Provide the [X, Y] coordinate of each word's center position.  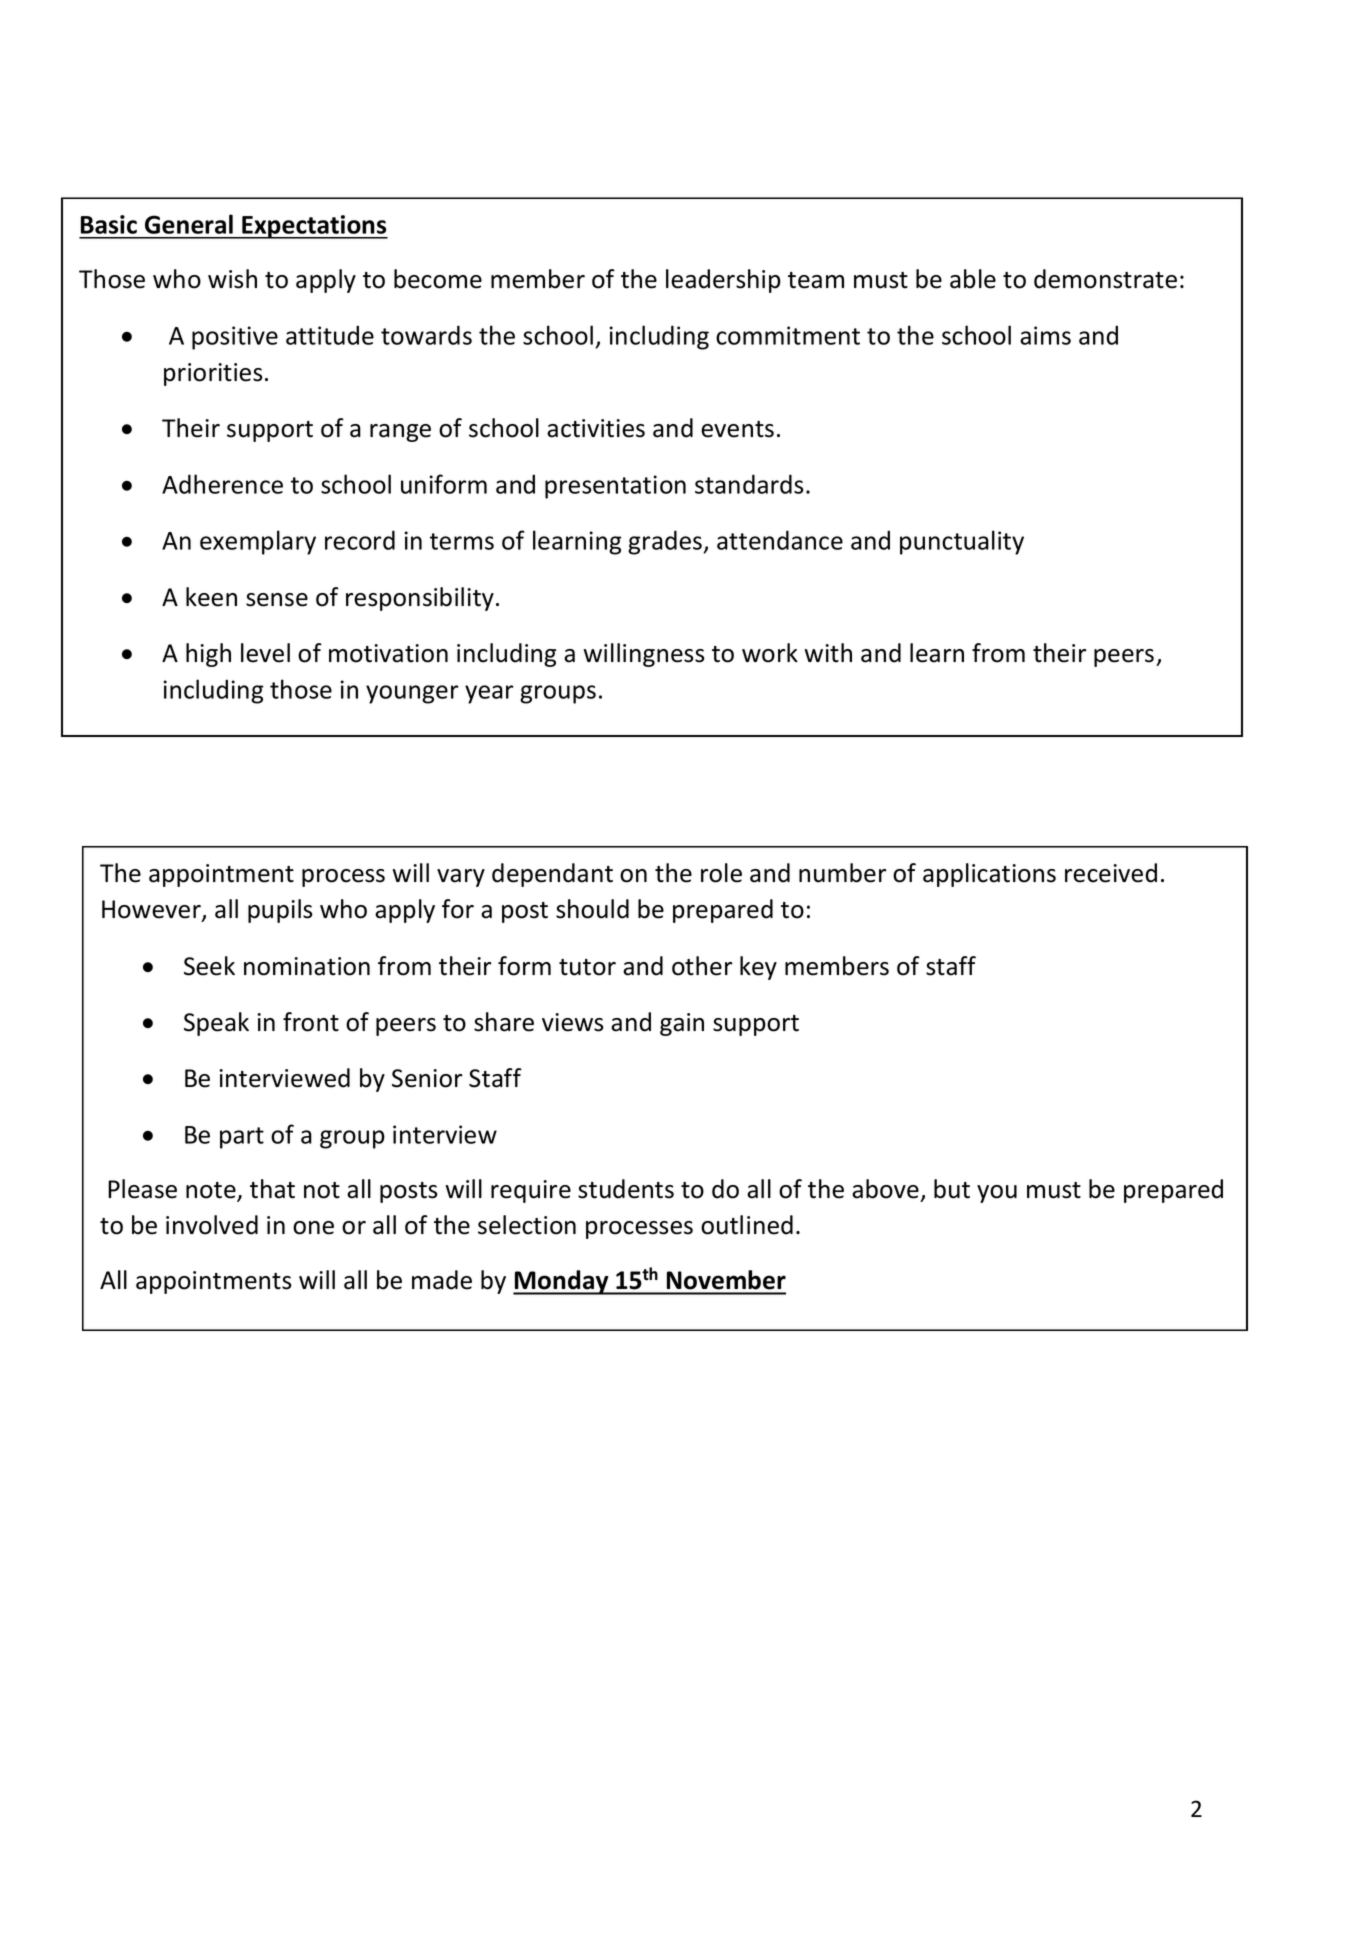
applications [989, 875]
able [973, 279]
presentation [615, 487]
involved [212, 1225]
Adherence [222, 484]
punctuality [962, 542]
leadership [723, 281]
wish [232, 279]
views [573, 1022]
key [758, 968]
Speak [216, 1024]
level [265, 653]
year [489, 694]
